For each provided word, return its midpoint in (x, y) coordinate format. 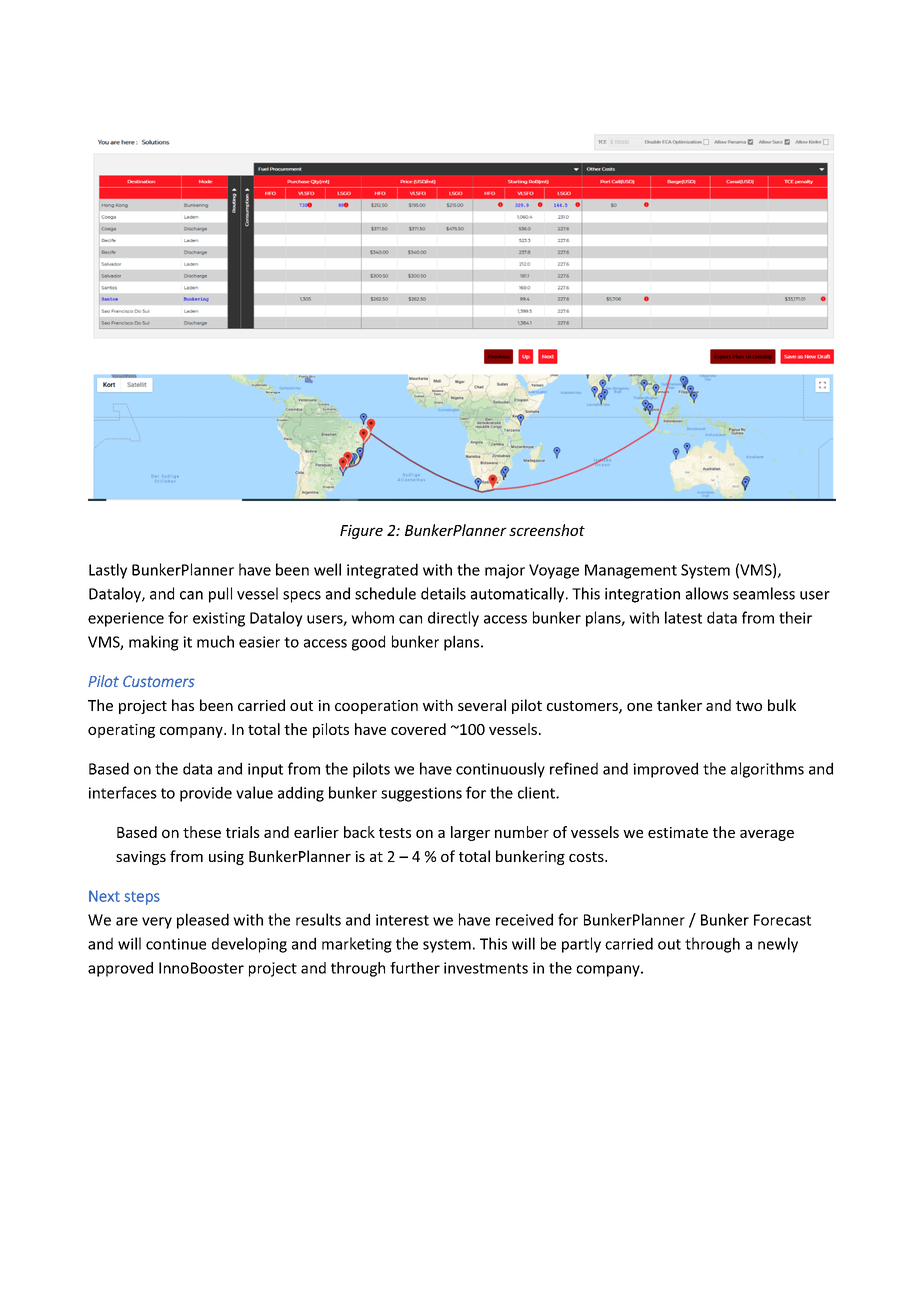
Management (631, 571)
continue (176, 944)
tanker (679, 705)
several (482, 705)
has (183, 705)
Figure (361, 532)
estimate (678, 832)
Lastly (108, 571)
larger (470, 833)
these (202, 832)
